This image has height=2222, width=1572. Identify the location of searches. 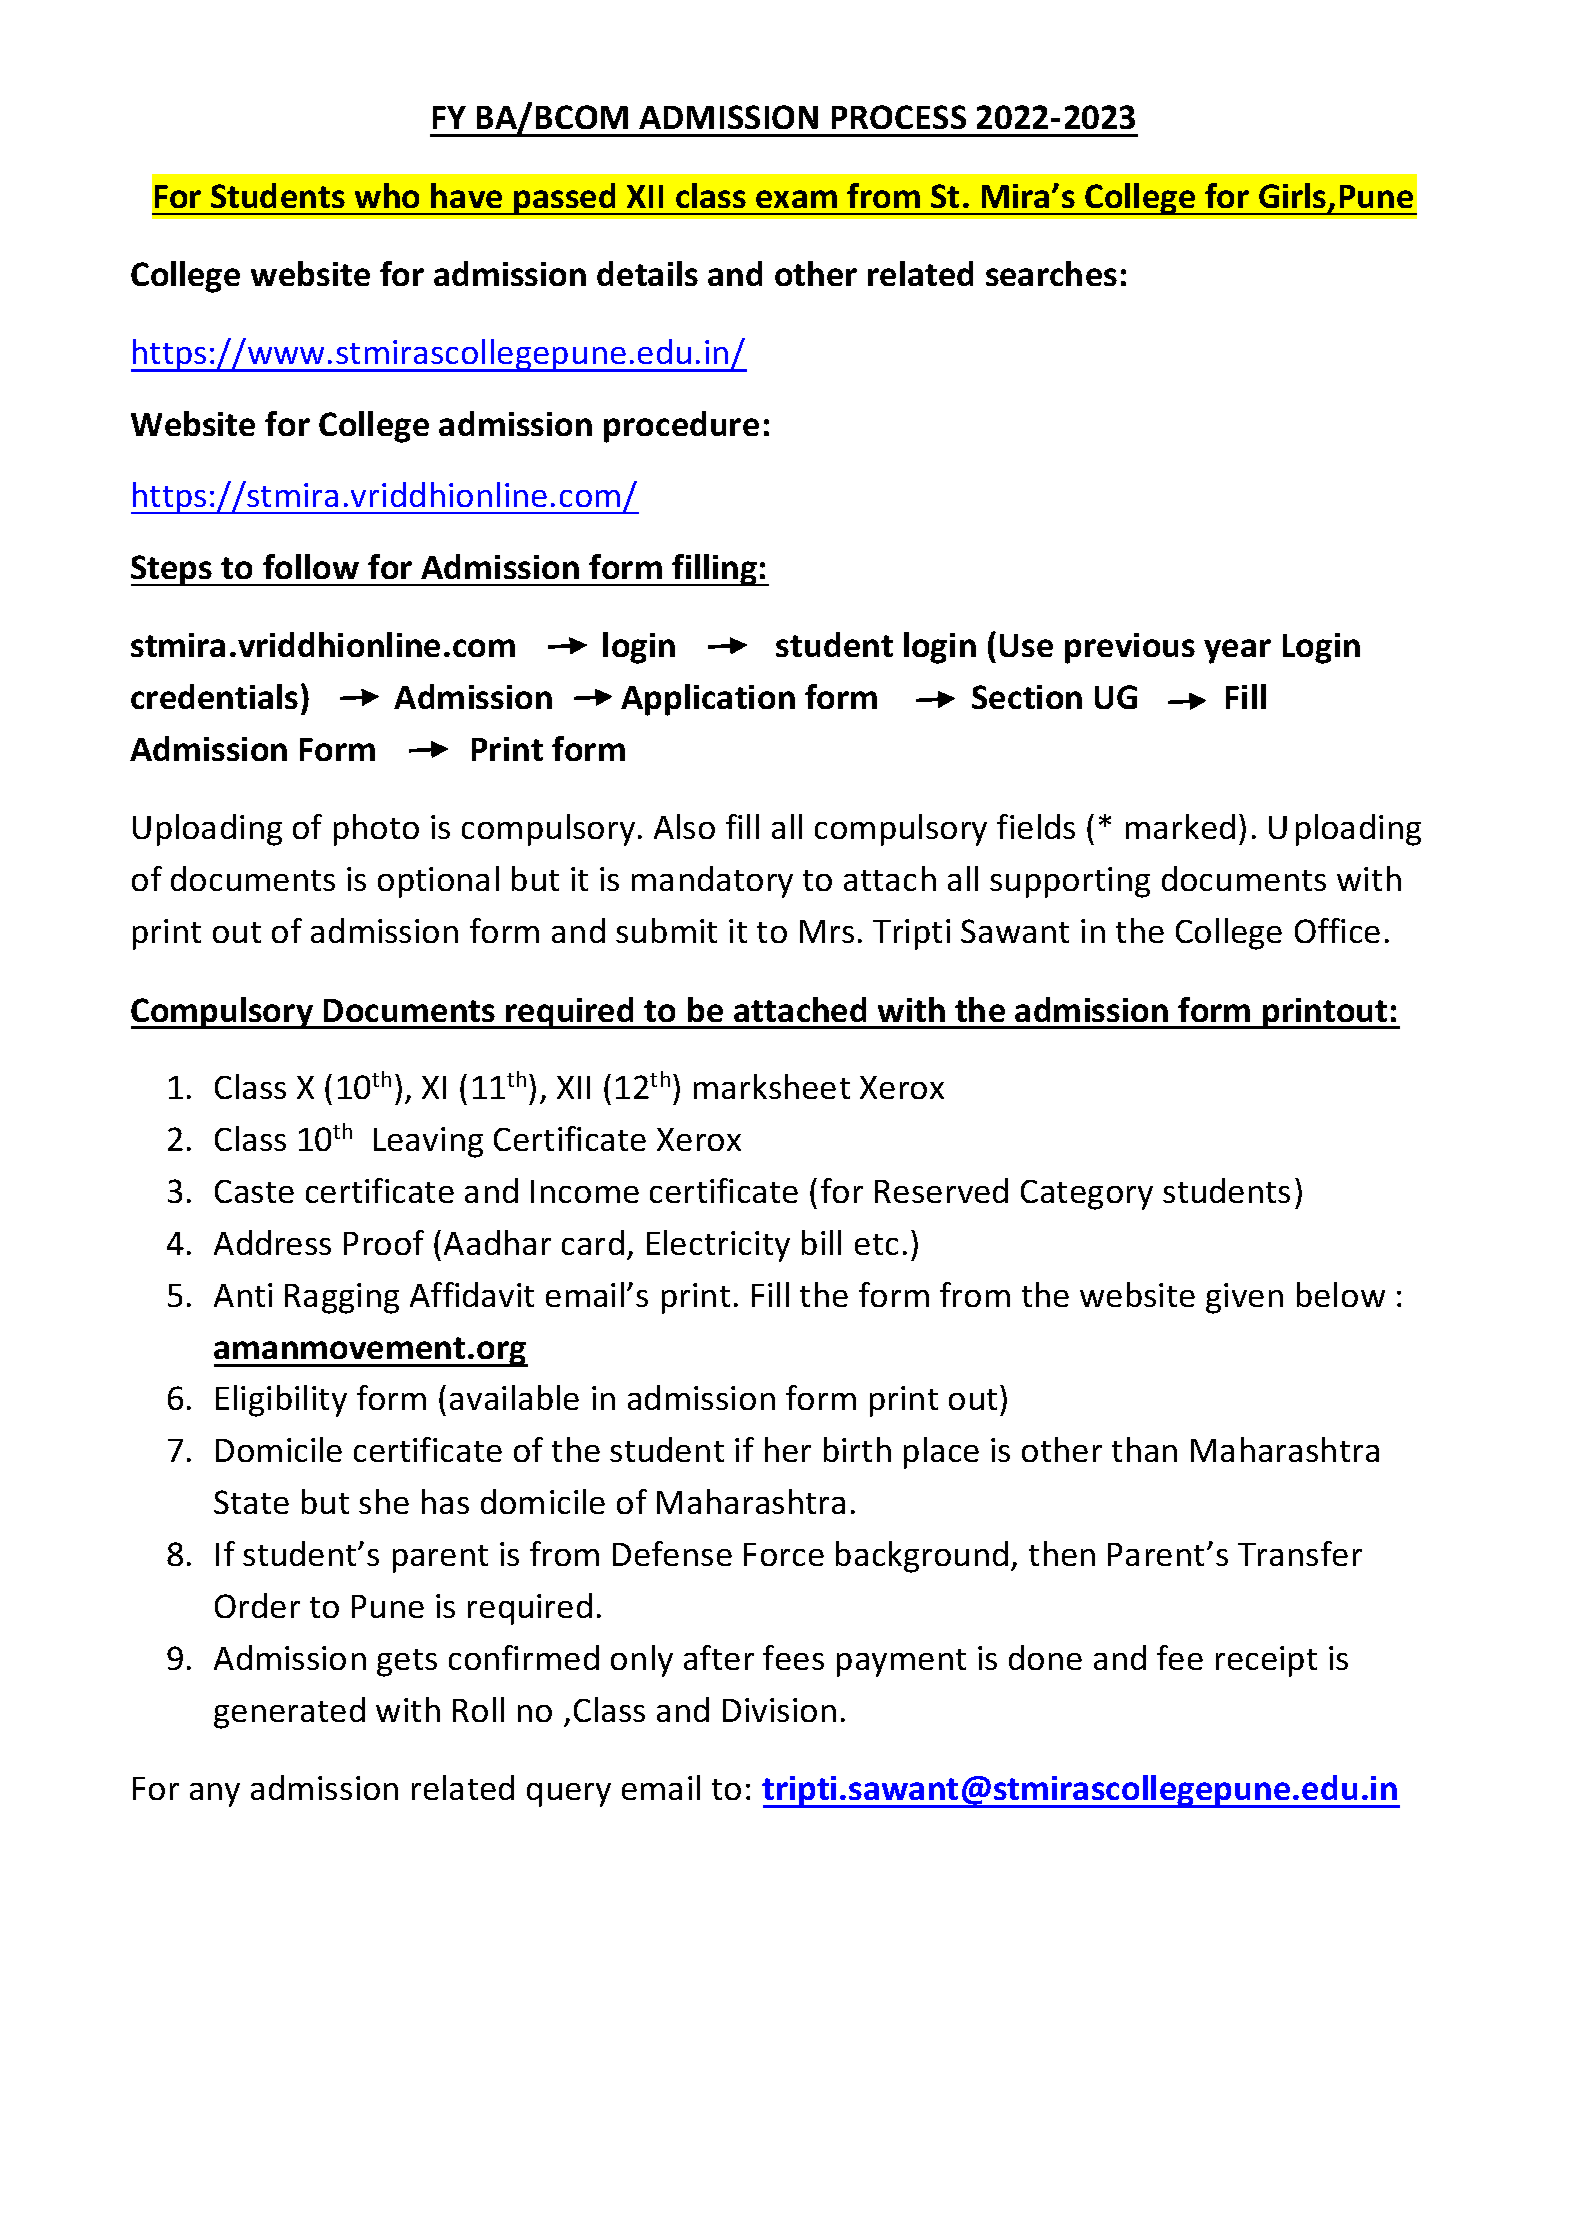
(1051, 273).
